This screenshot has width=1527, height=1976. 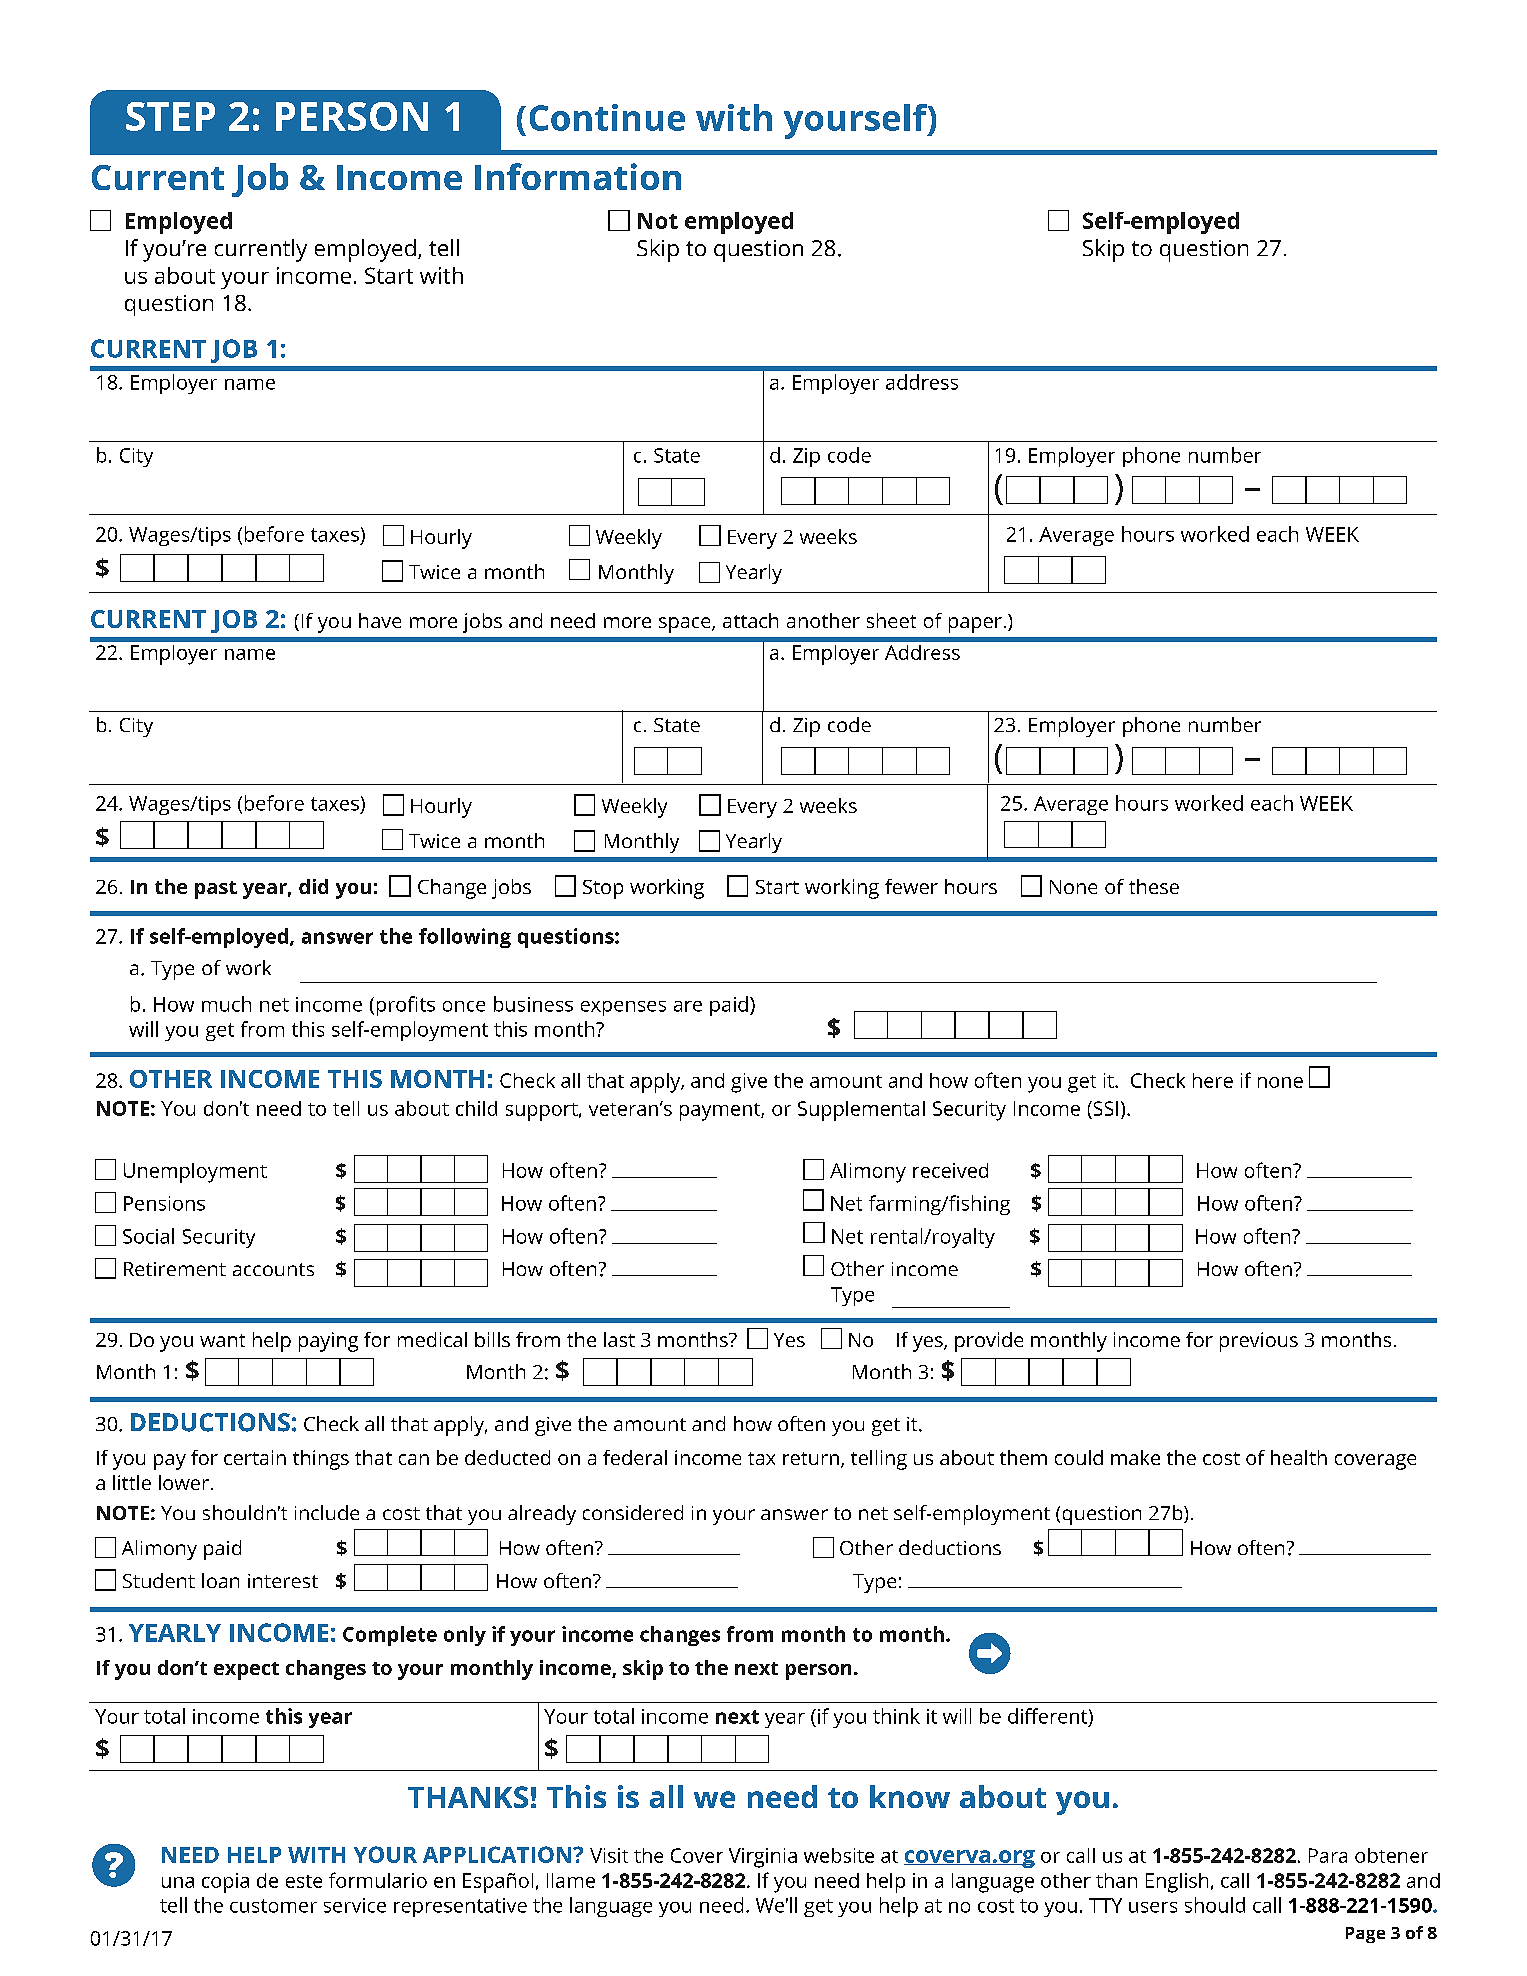 What do you see at coordinates (607, 117) in the screenshot?
I see `Continue` at bounding box center [607, 117].
